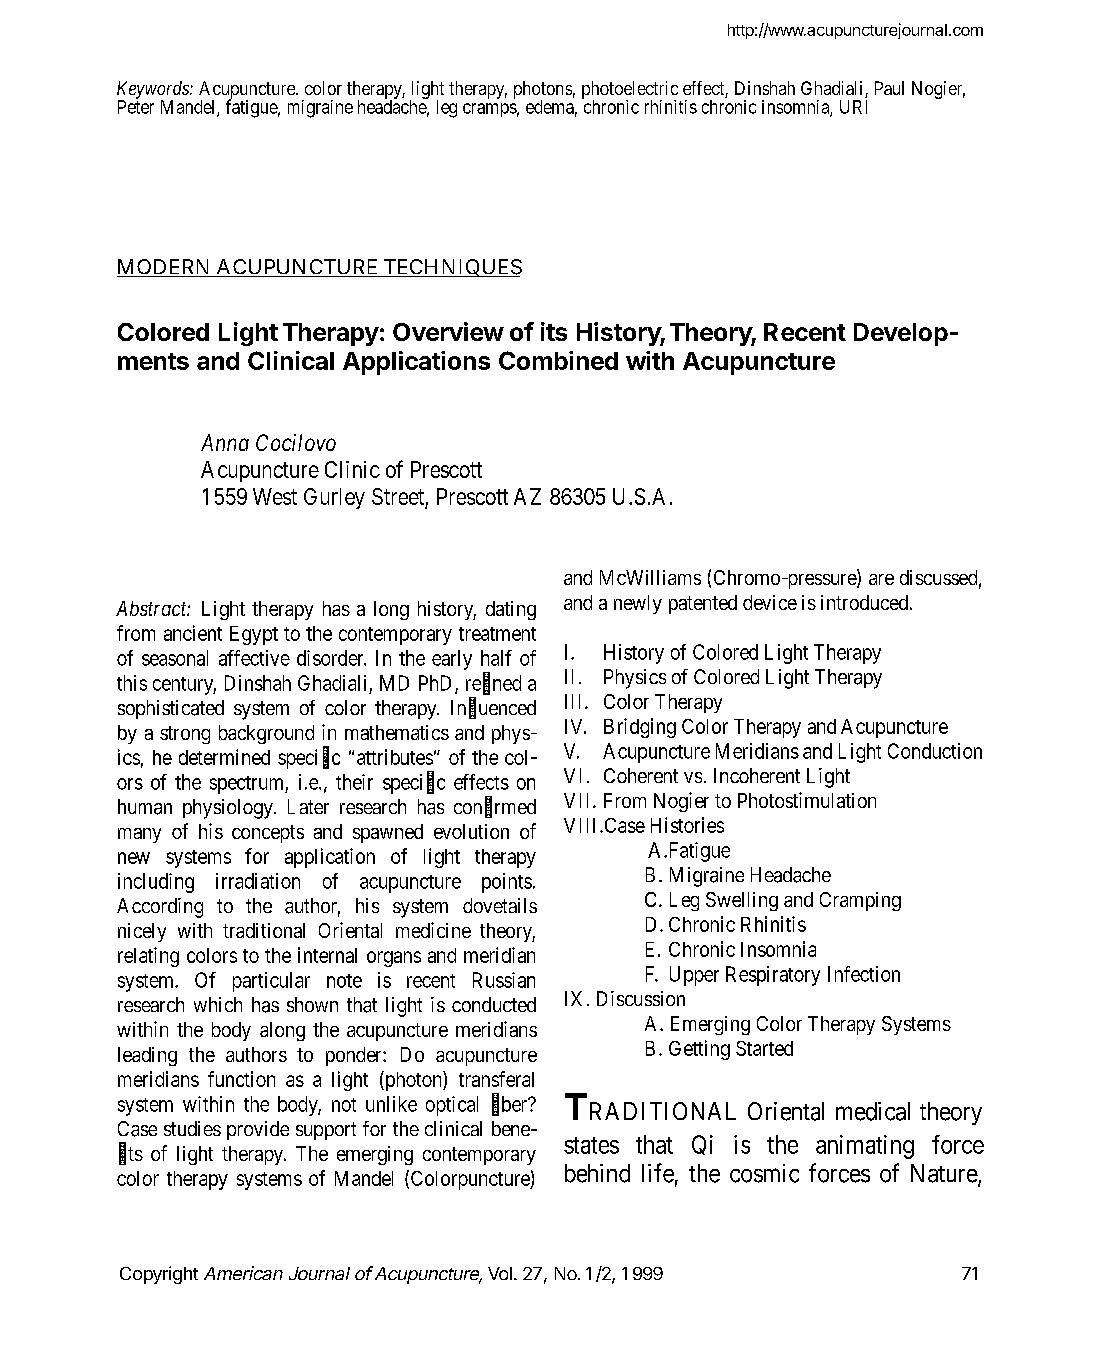 Image resolution: width=1096 pixels, height=1356 pixels. Describe the element at coordinates (853, 107) in the screenshot. I see `URI` at that location.
